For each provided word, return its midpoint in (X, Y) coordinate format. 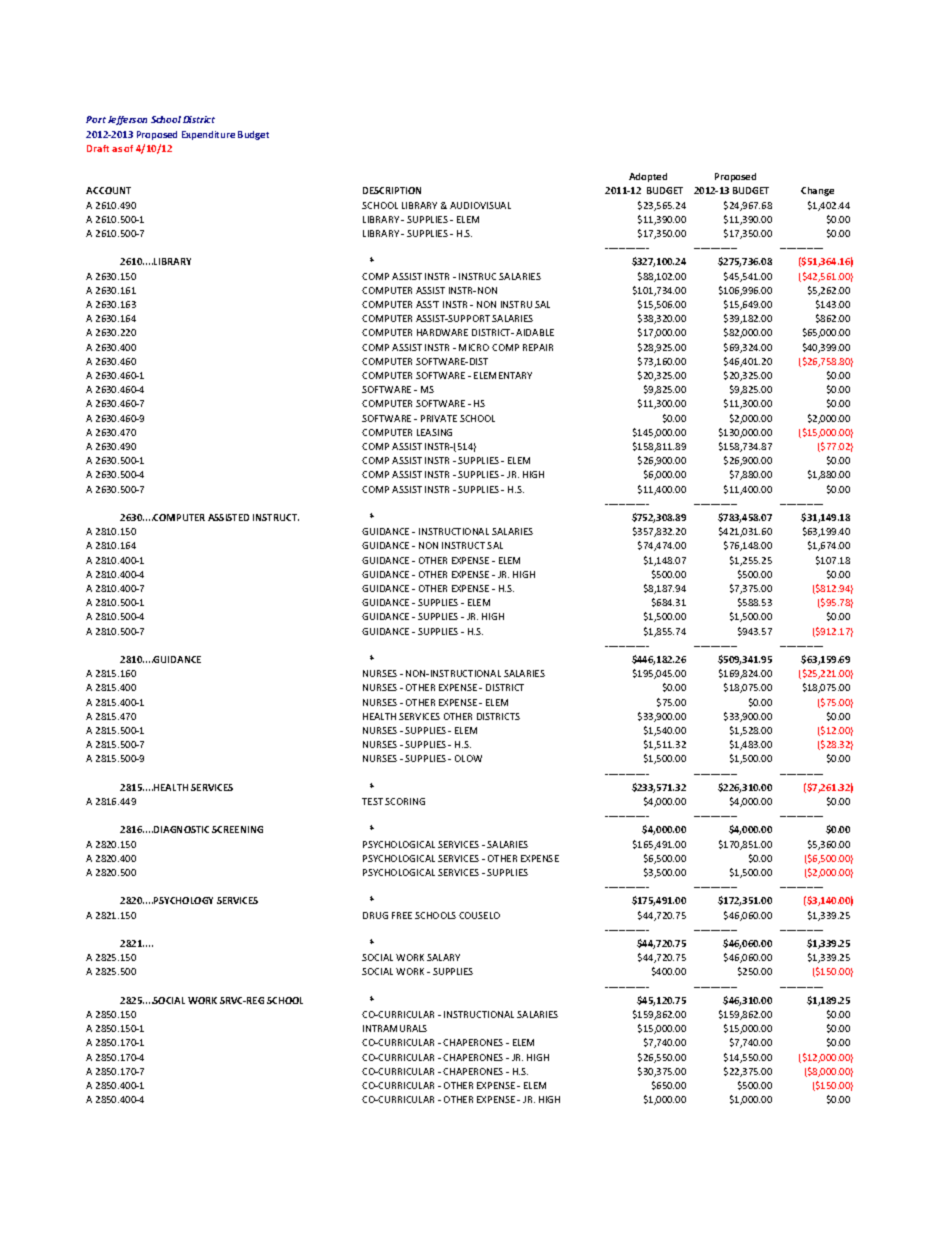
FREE (402, 915)
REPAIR (538, 347)
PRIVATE (439, 418)
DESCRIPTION (392, 190)
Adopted (648, 177)
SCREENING (237, 829)
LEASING (434, 432)
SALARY (443, 957)
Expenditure (208, 135)
